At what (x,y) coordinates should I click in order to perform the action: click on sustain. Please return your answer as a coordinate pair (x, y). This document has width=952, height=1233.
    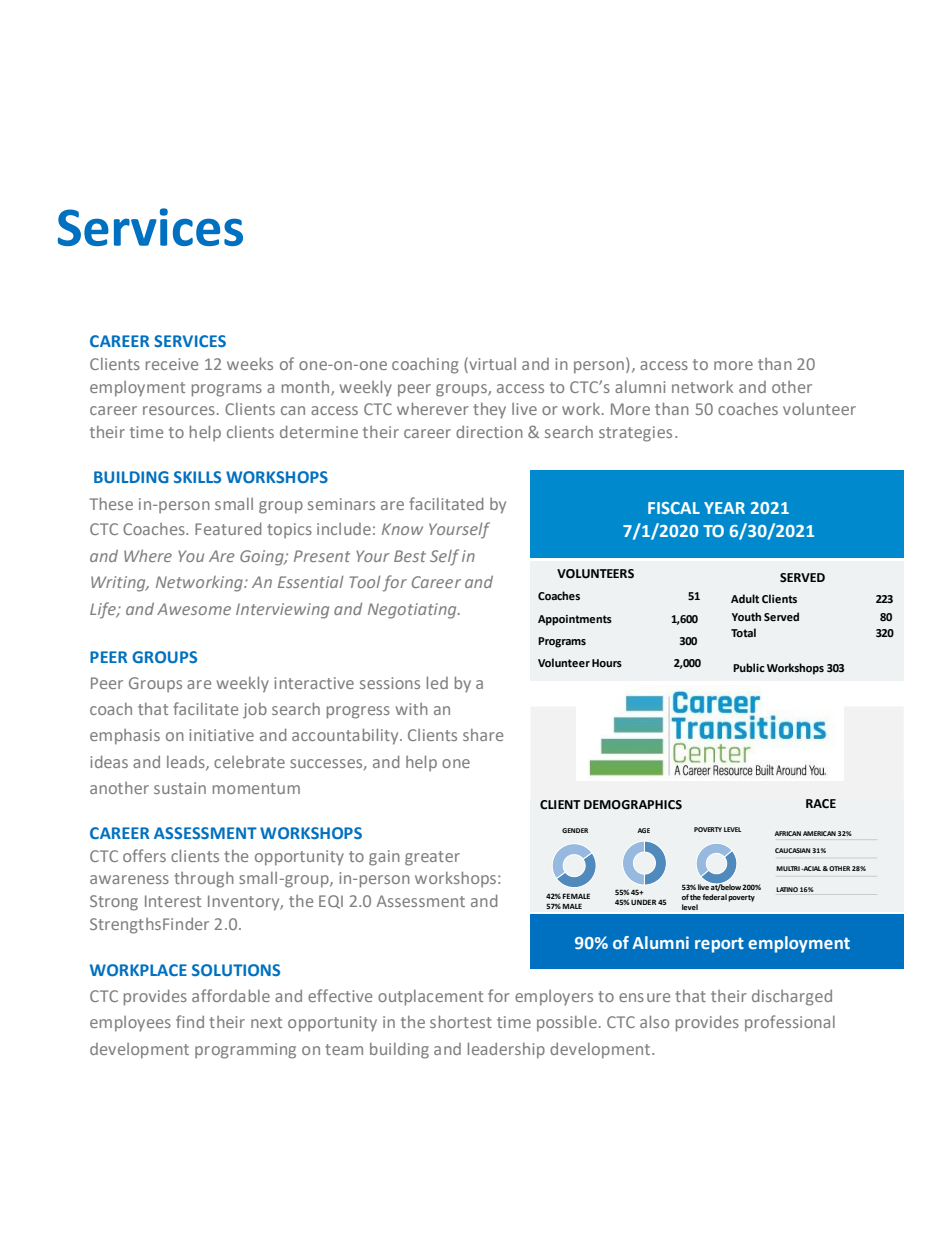
    Looking at the image, I should click on (180, 788).
